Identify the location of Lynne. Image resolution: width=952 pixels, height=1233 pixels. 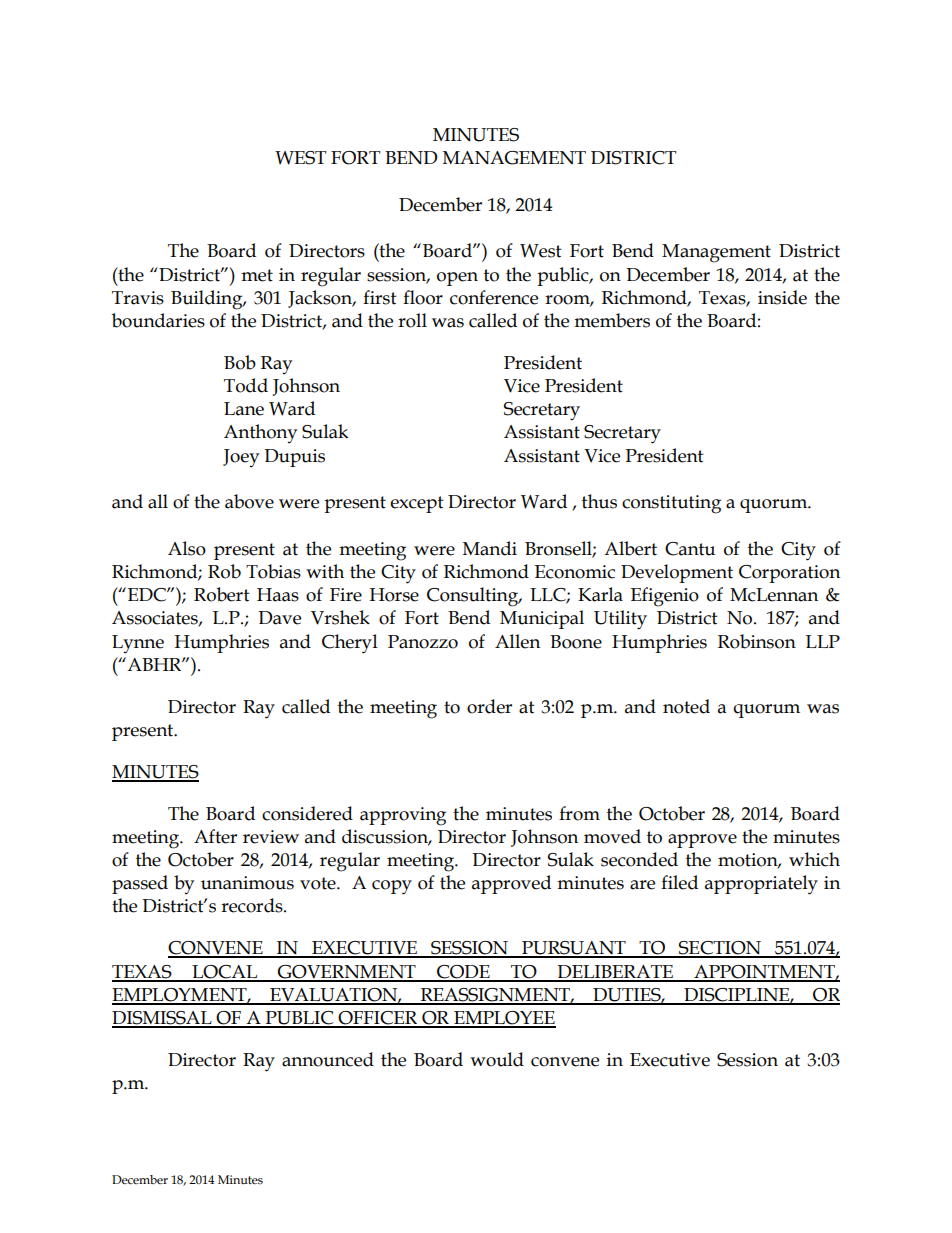
(138, 644).
